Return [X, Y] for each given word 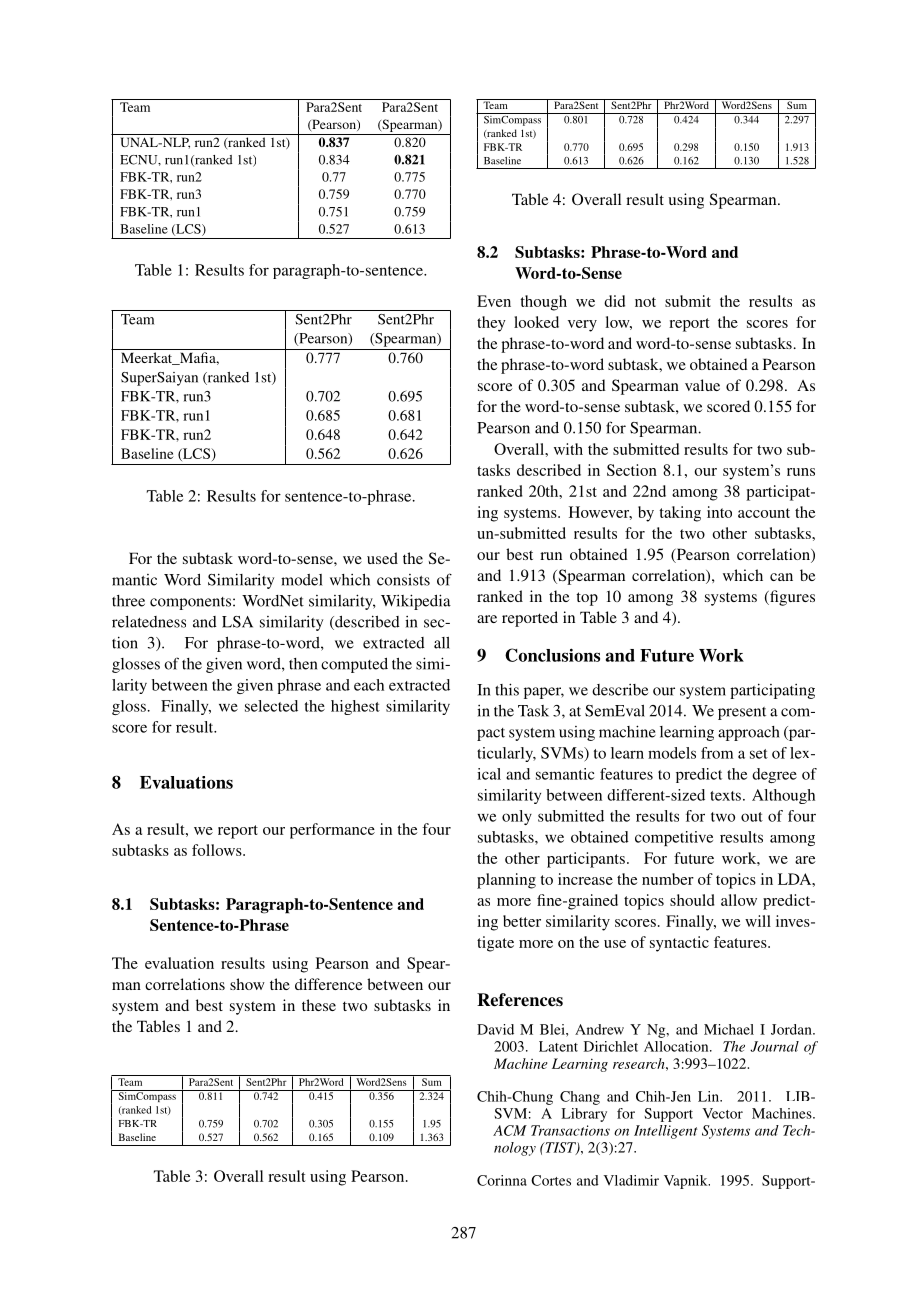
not [645, 302]
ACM [510, 1130]
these [319, 1005]
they [491, 324]
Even [494, 301]
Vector [722, 1113]
